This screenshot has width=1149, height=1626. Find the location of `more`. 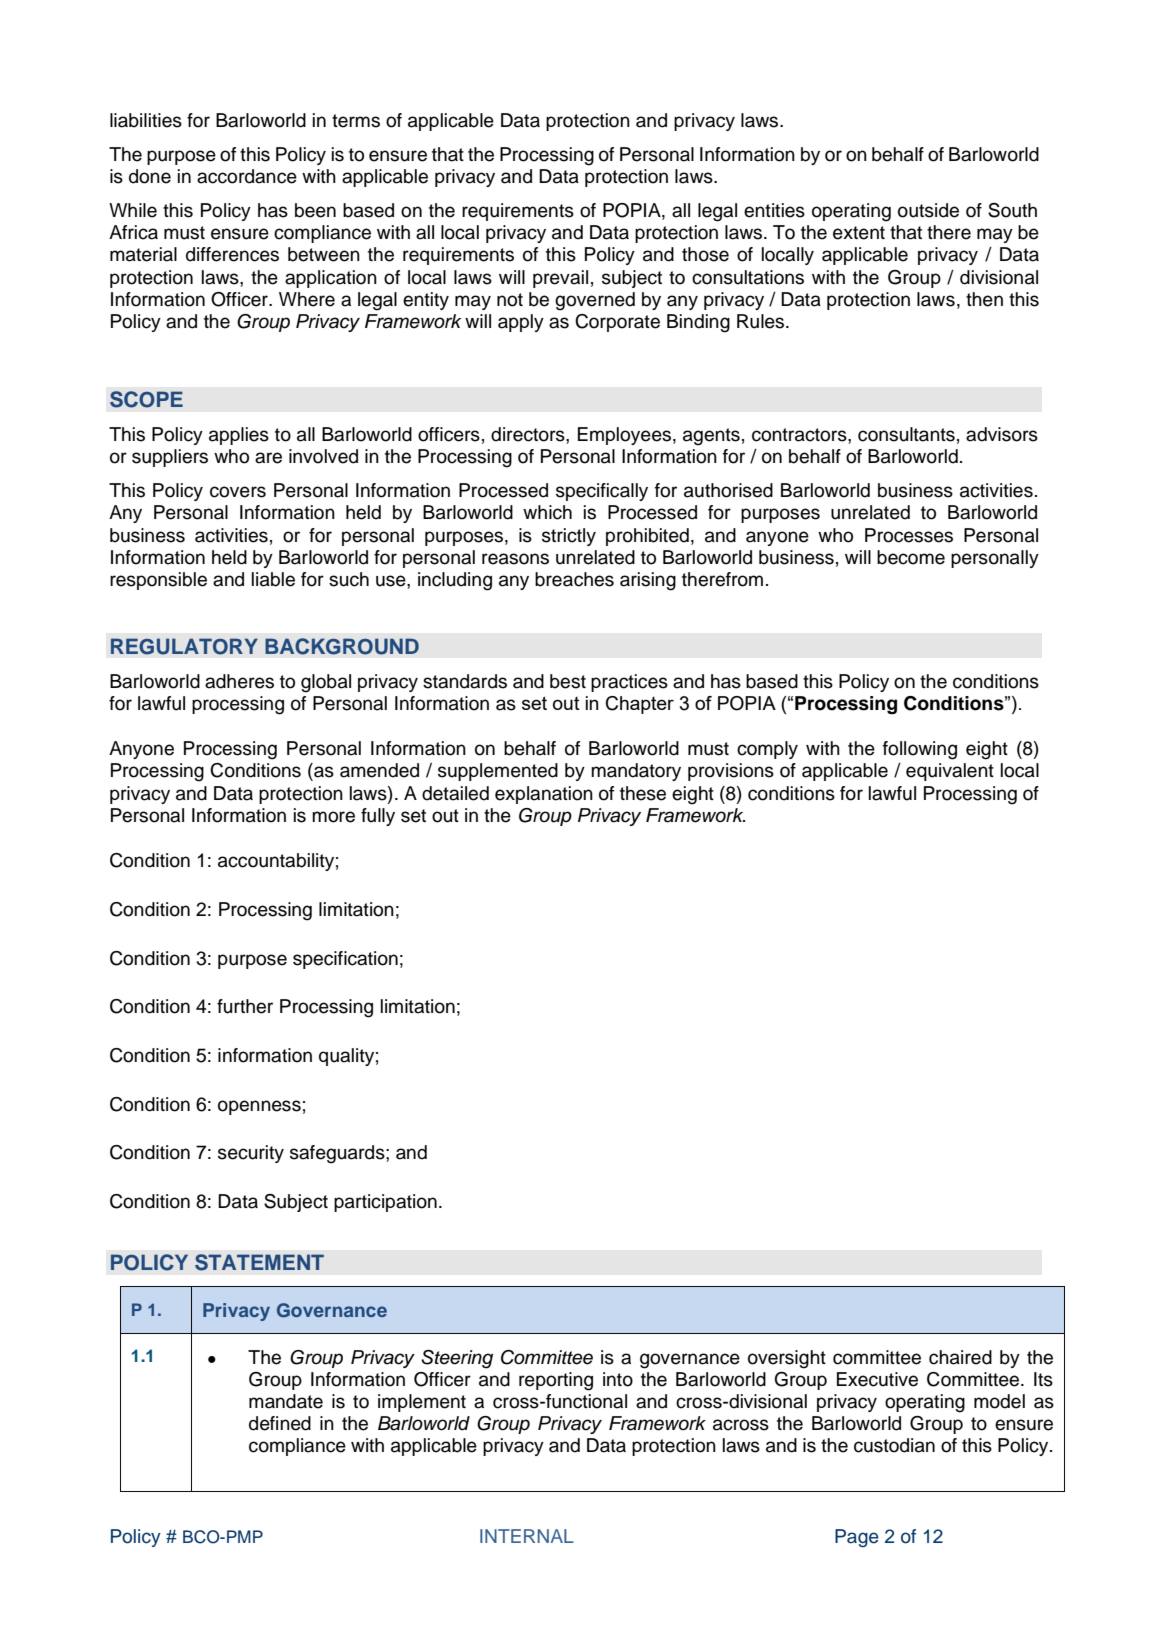

more is located at coordinates (333, 817).
